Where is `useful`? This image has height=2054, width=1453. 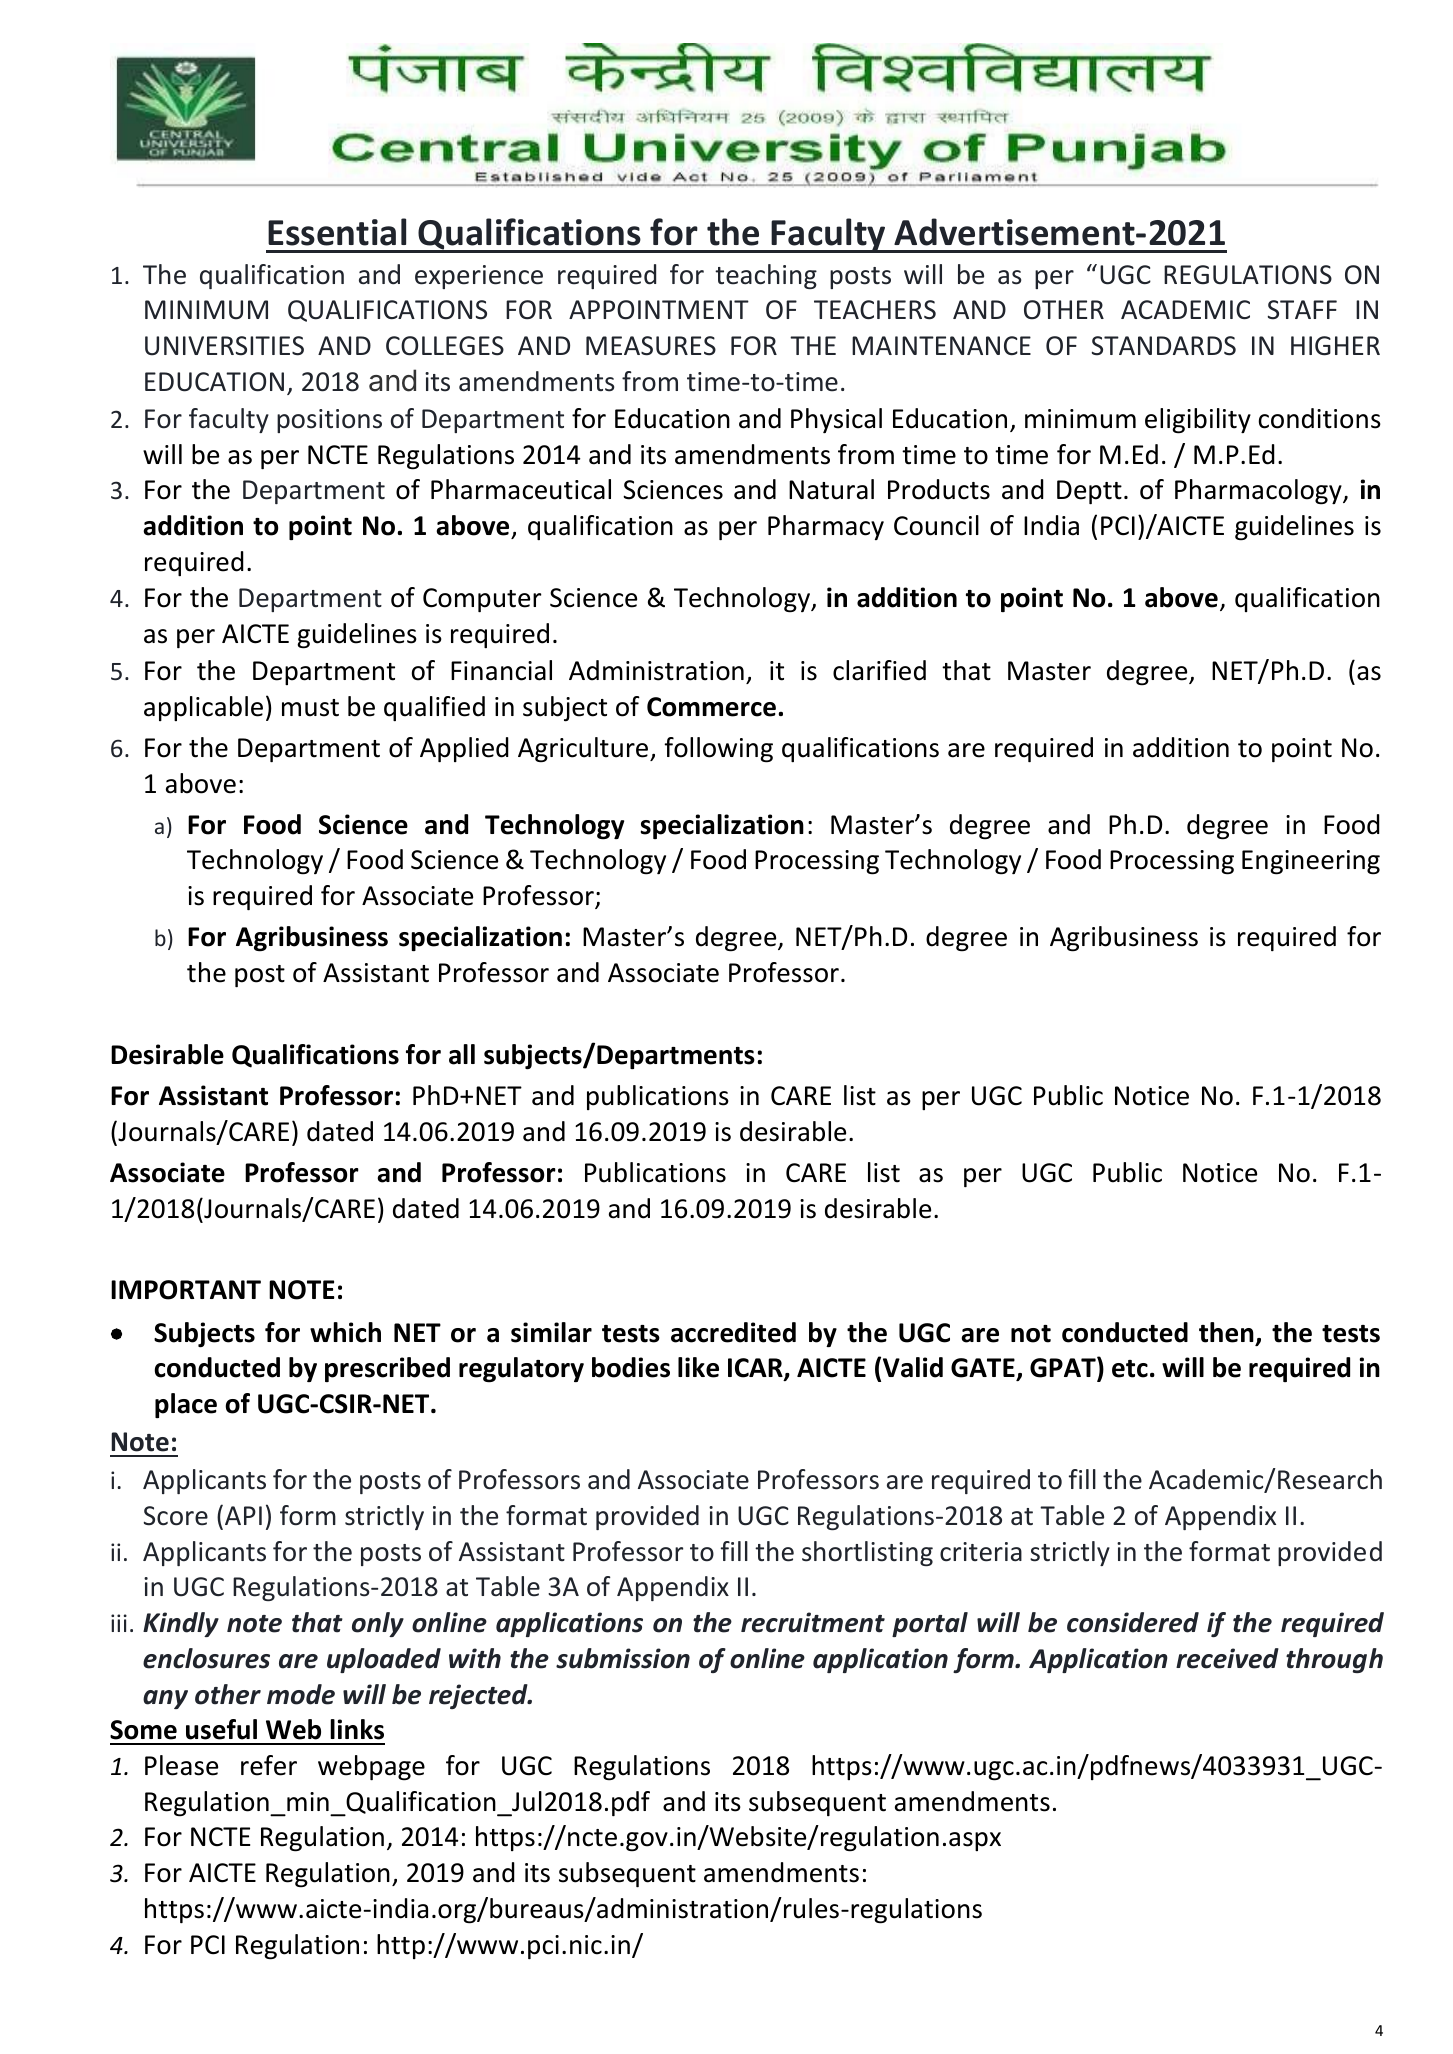
useful is located at coordinates (221, 1729).
